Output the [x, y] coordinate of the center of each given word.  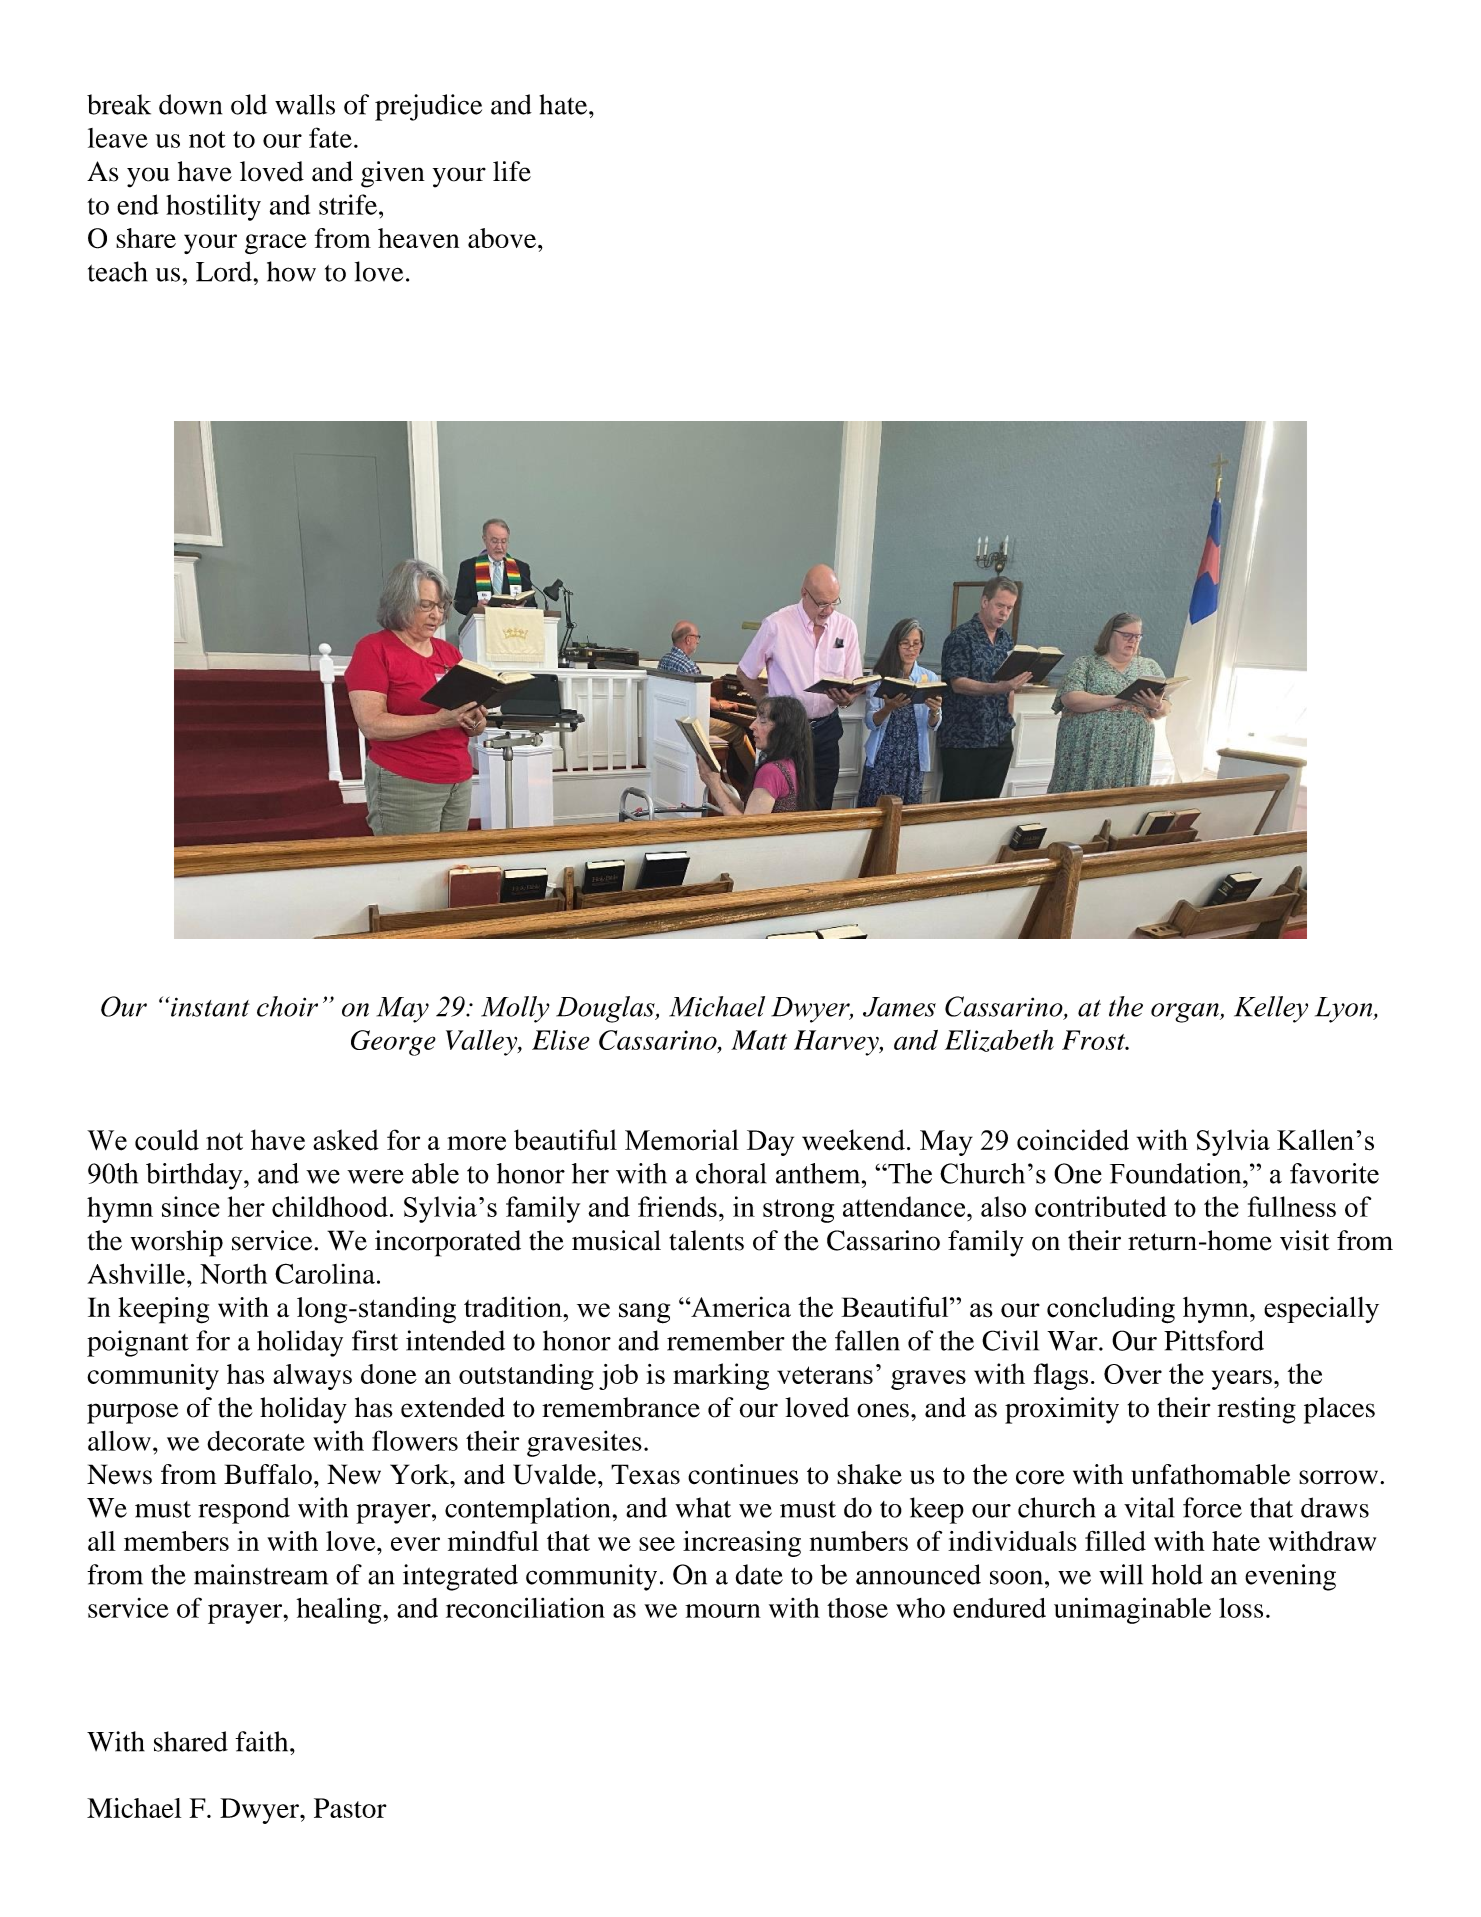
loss [1241, 1608]
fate [330, 137]
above [503, 238]
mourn [723, 1611]
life [512, 171]
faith [263, 1741]
